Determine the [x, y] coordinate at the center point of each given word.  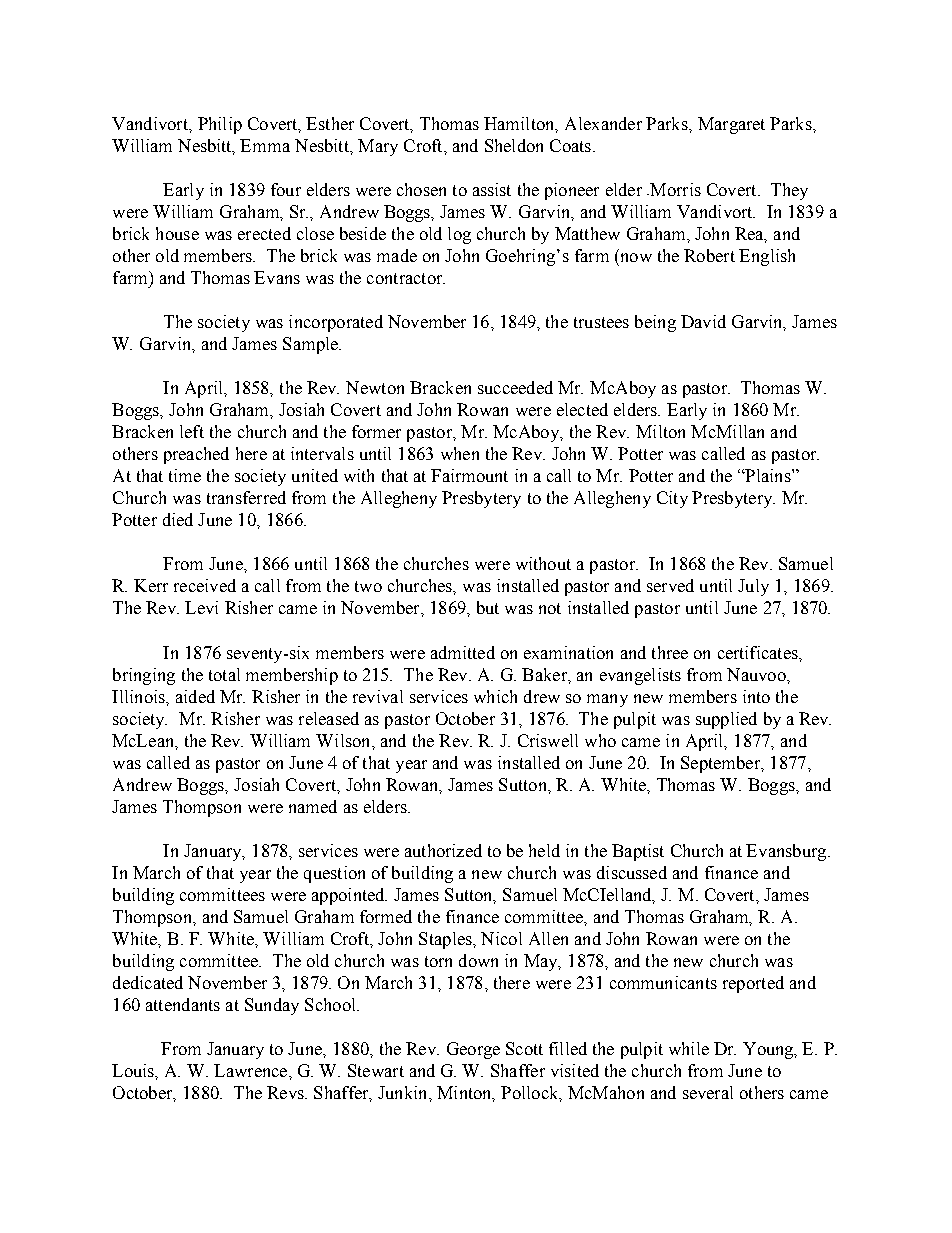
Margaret [731, 125]
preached [196, 455]
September [721, 764]
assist [492, 189]
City [672, 499]
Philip [220, 125]
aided [195, 696]
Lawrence [252, 1070]
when [460, 453]
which [495, 696]
